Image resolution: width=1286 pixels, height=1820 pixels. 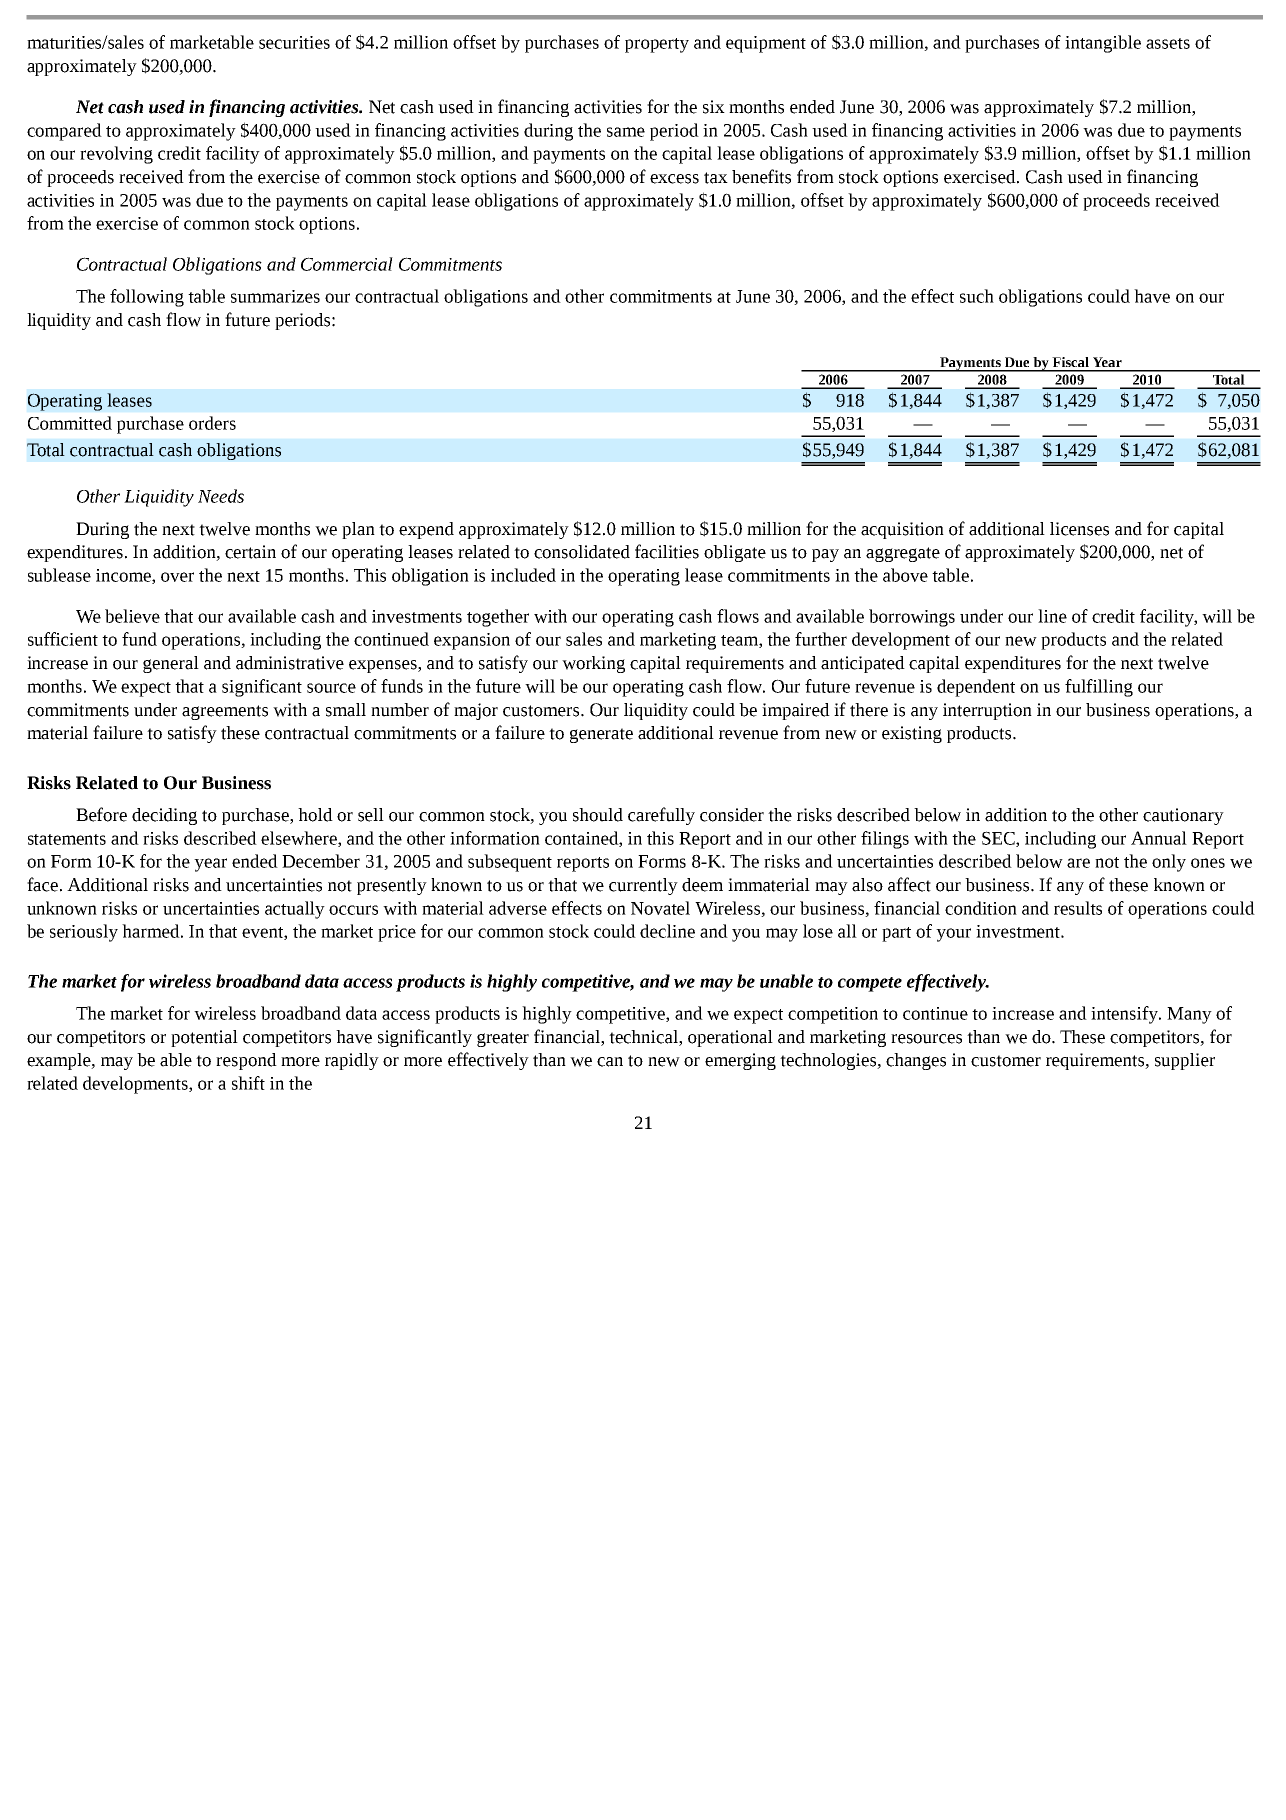 I want to click on intensify, so click(x=1125, y=1015).
